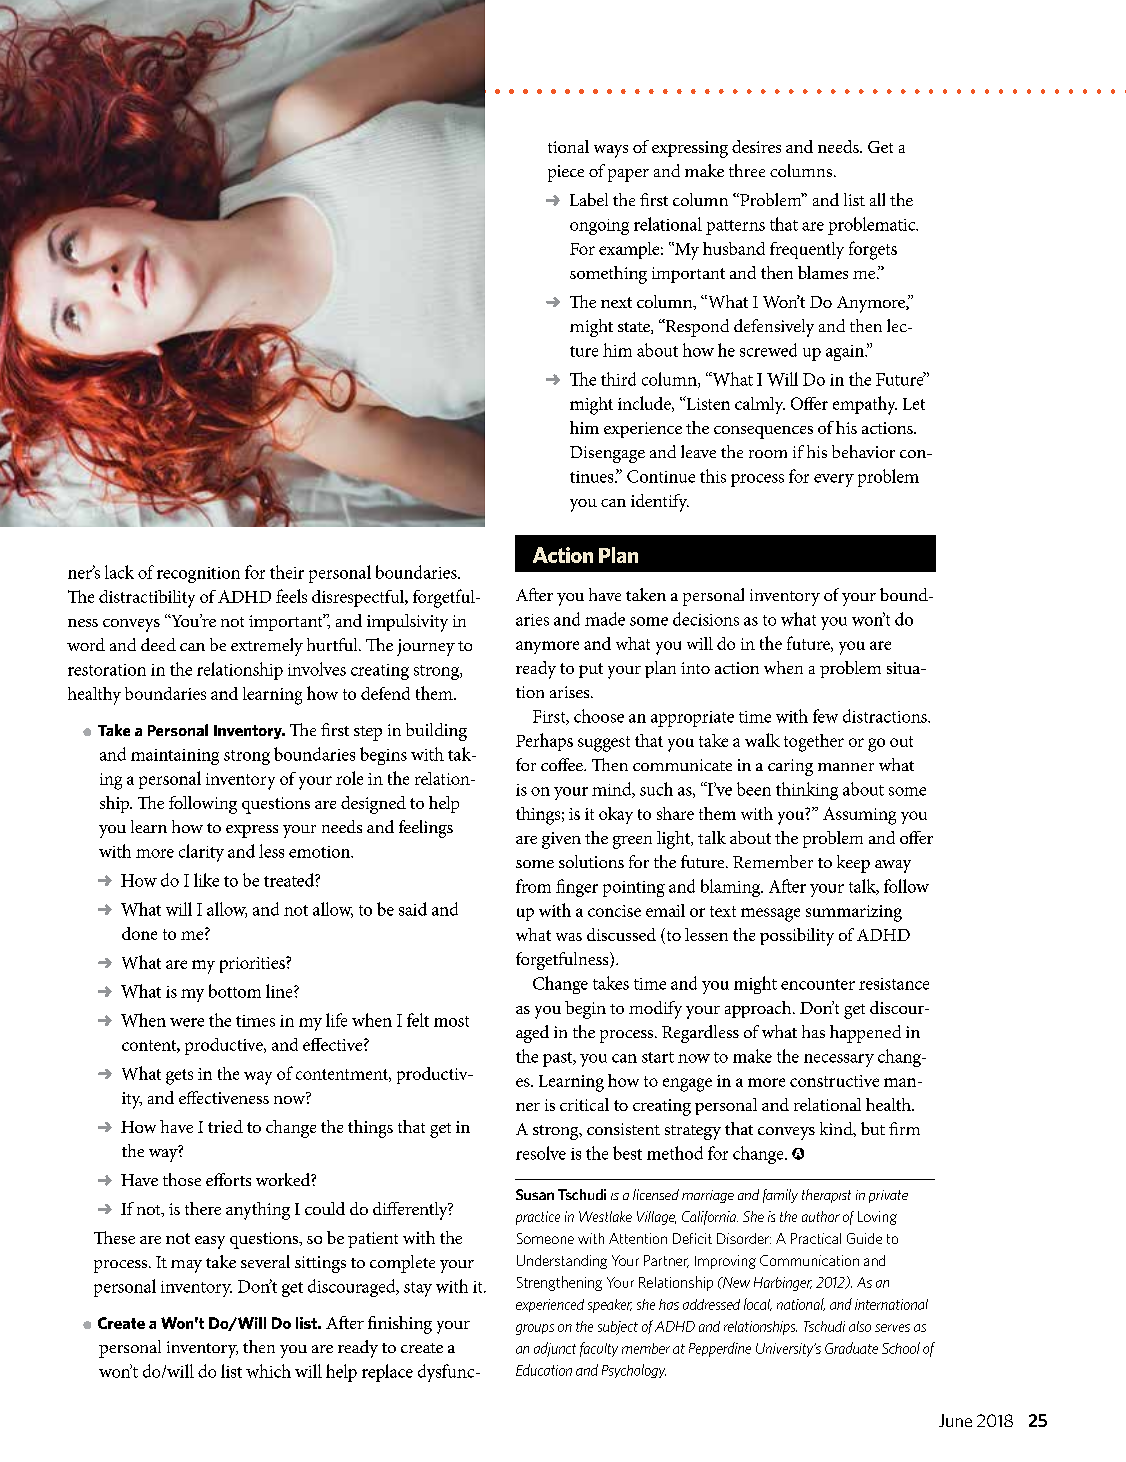 The height and width of the screenshot is (1462, 1126). What do you see at coordinates (807, 250) in the screenshot?
I see `frequently` at bounding box center [807, 250].
